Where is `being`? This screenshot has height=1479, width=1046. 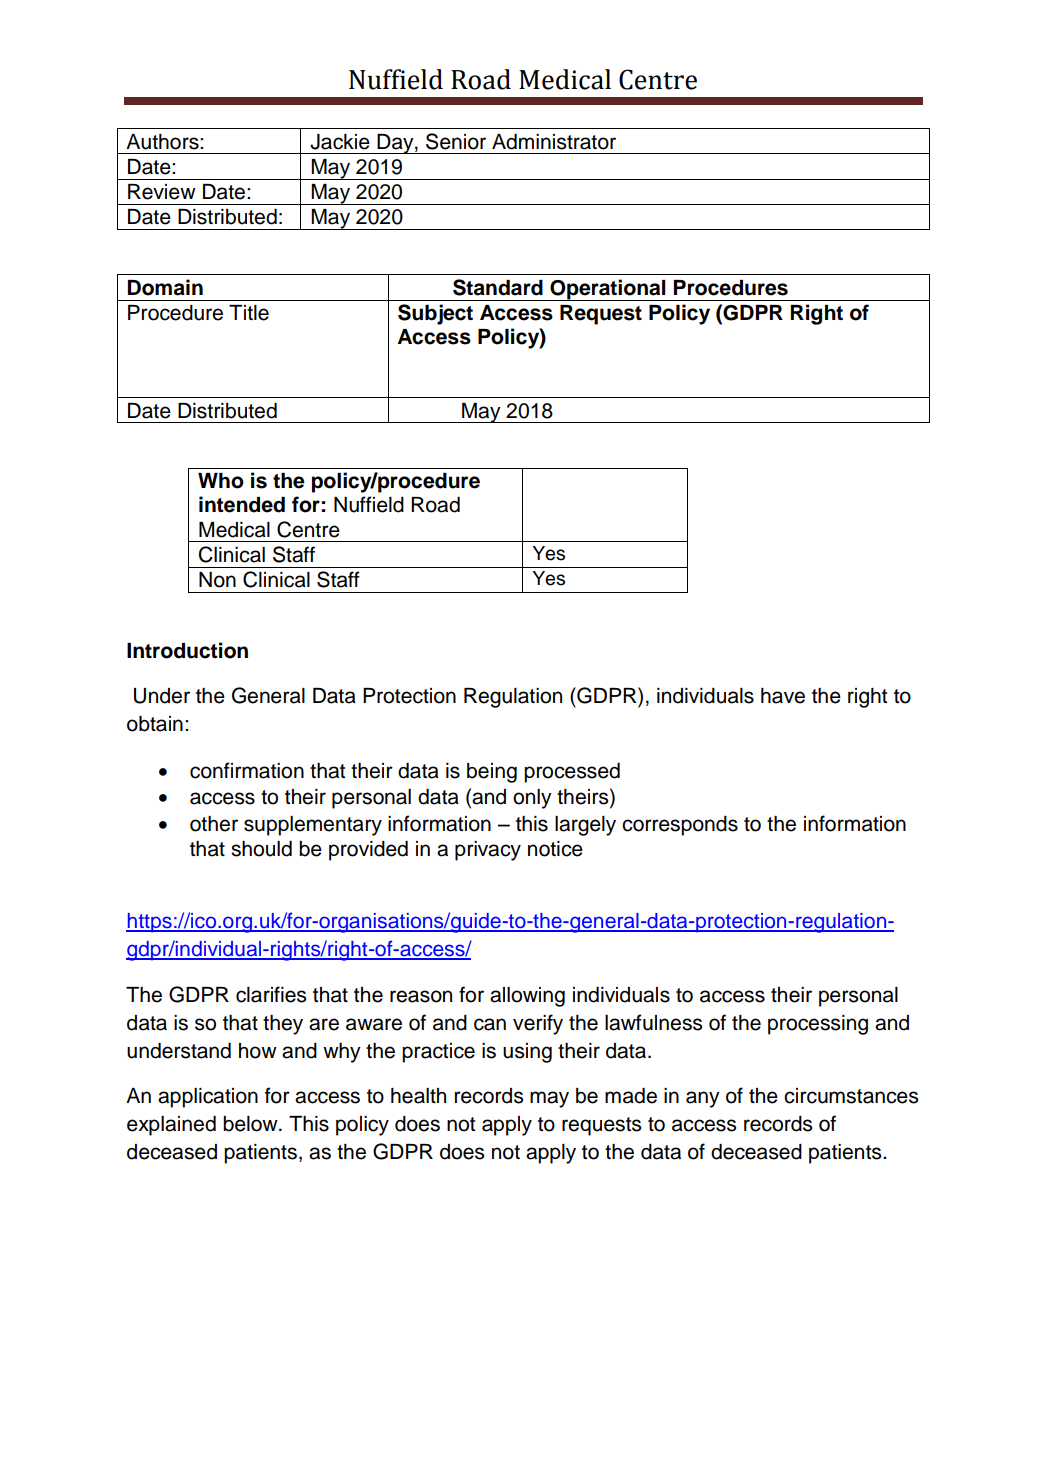
being is located at coordinates (492, 773).
